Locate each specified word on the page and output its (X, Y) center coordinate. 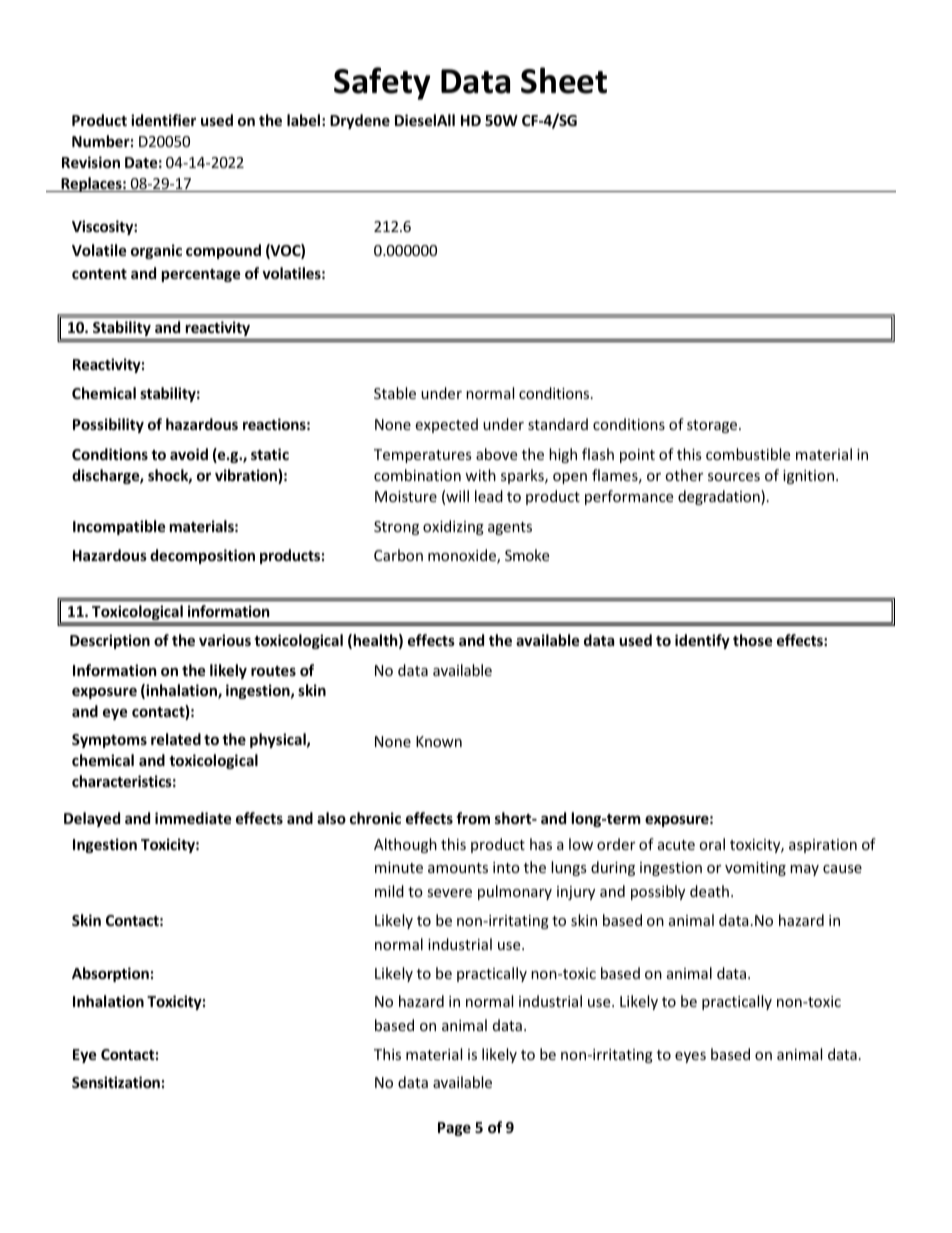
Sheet (564, 80)
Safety (382, 83)
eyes (690, 1057)
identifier (163, 120)
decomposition (202, 556)
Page (454, 1129)
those (753, 640)
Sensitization (116, 1082)
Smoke (527, 555)
